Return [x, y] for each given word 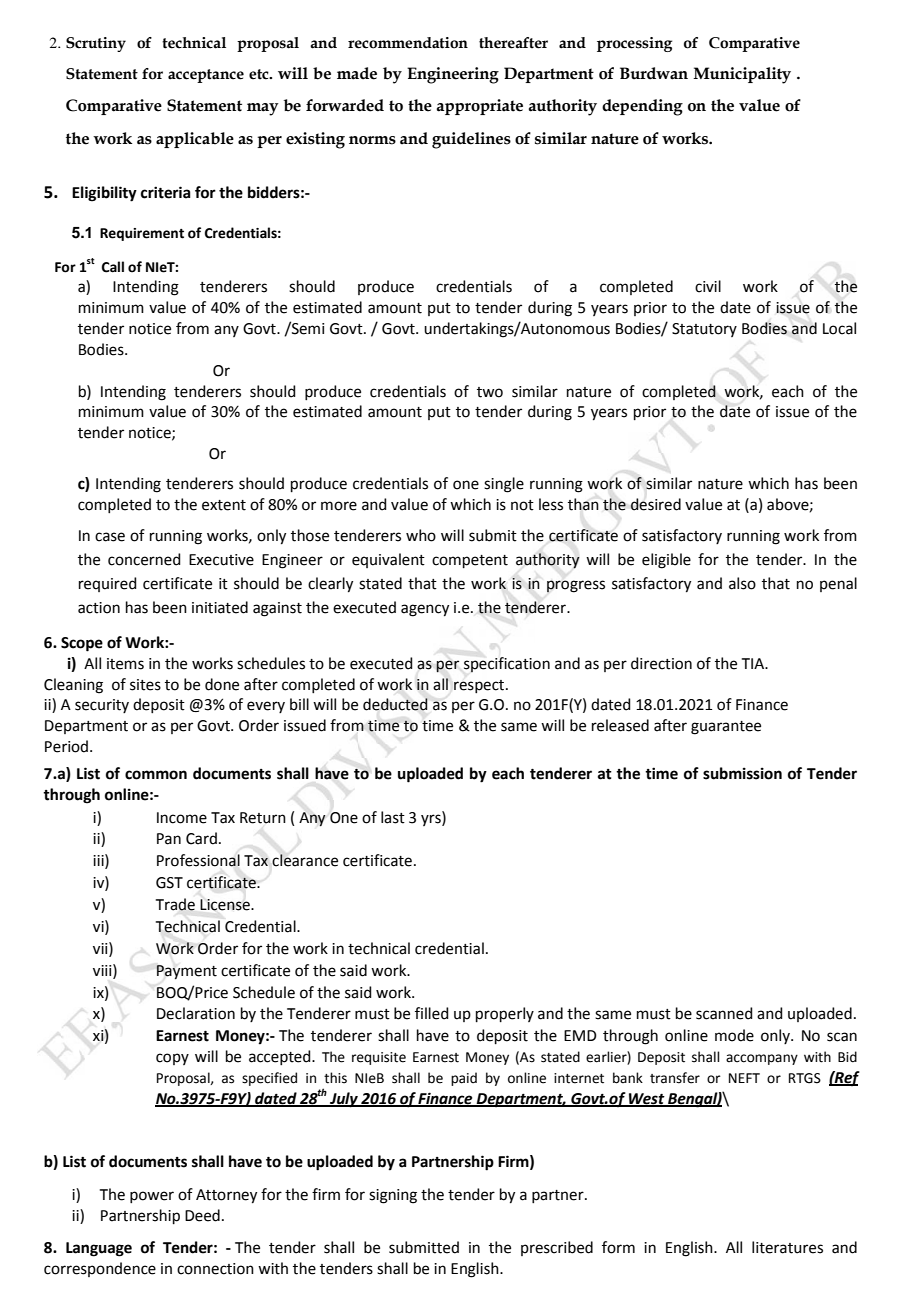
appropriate [480, 107]
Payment [186, 972]
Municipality [742, 75]
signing [393, 1196]
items [125, 664]
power [152, 1197]
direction [661, 663]
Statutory [704, 330]
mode [734, 1035]
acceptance [206, 76]
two [490, 392]
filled [432, 1013]
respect [480, 686]
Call [113, 267]
